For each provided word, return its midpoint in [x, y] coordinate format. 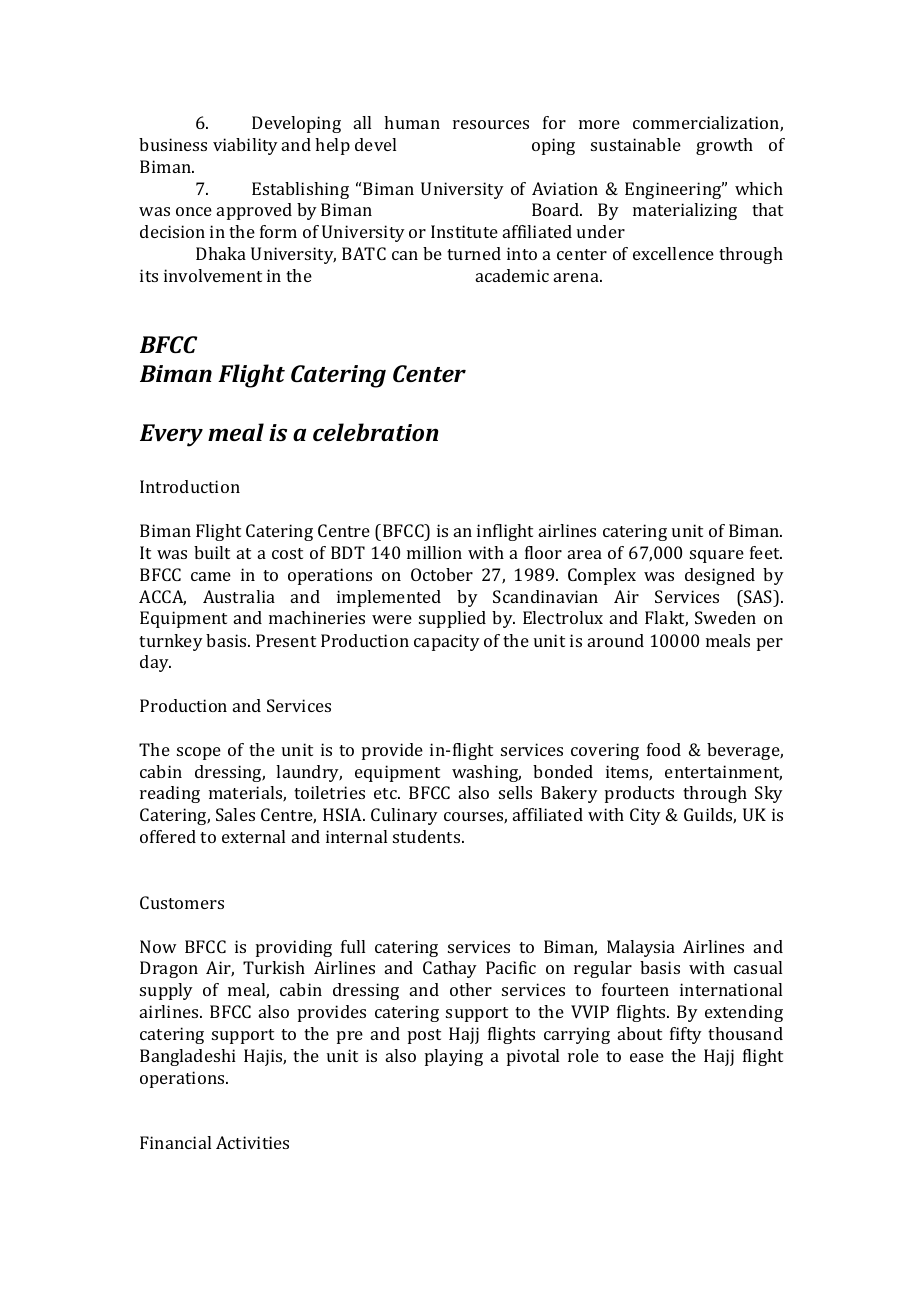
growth [724, 146]
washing [486, 773]
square [717, 556]
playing [454, 1057]
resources [491, 124]
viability [245, 146]
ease [647, 1057]
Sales [235, 814]
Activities [252, 1142]
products [639, 794]
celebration [376, 432]
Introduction [190, 486]
